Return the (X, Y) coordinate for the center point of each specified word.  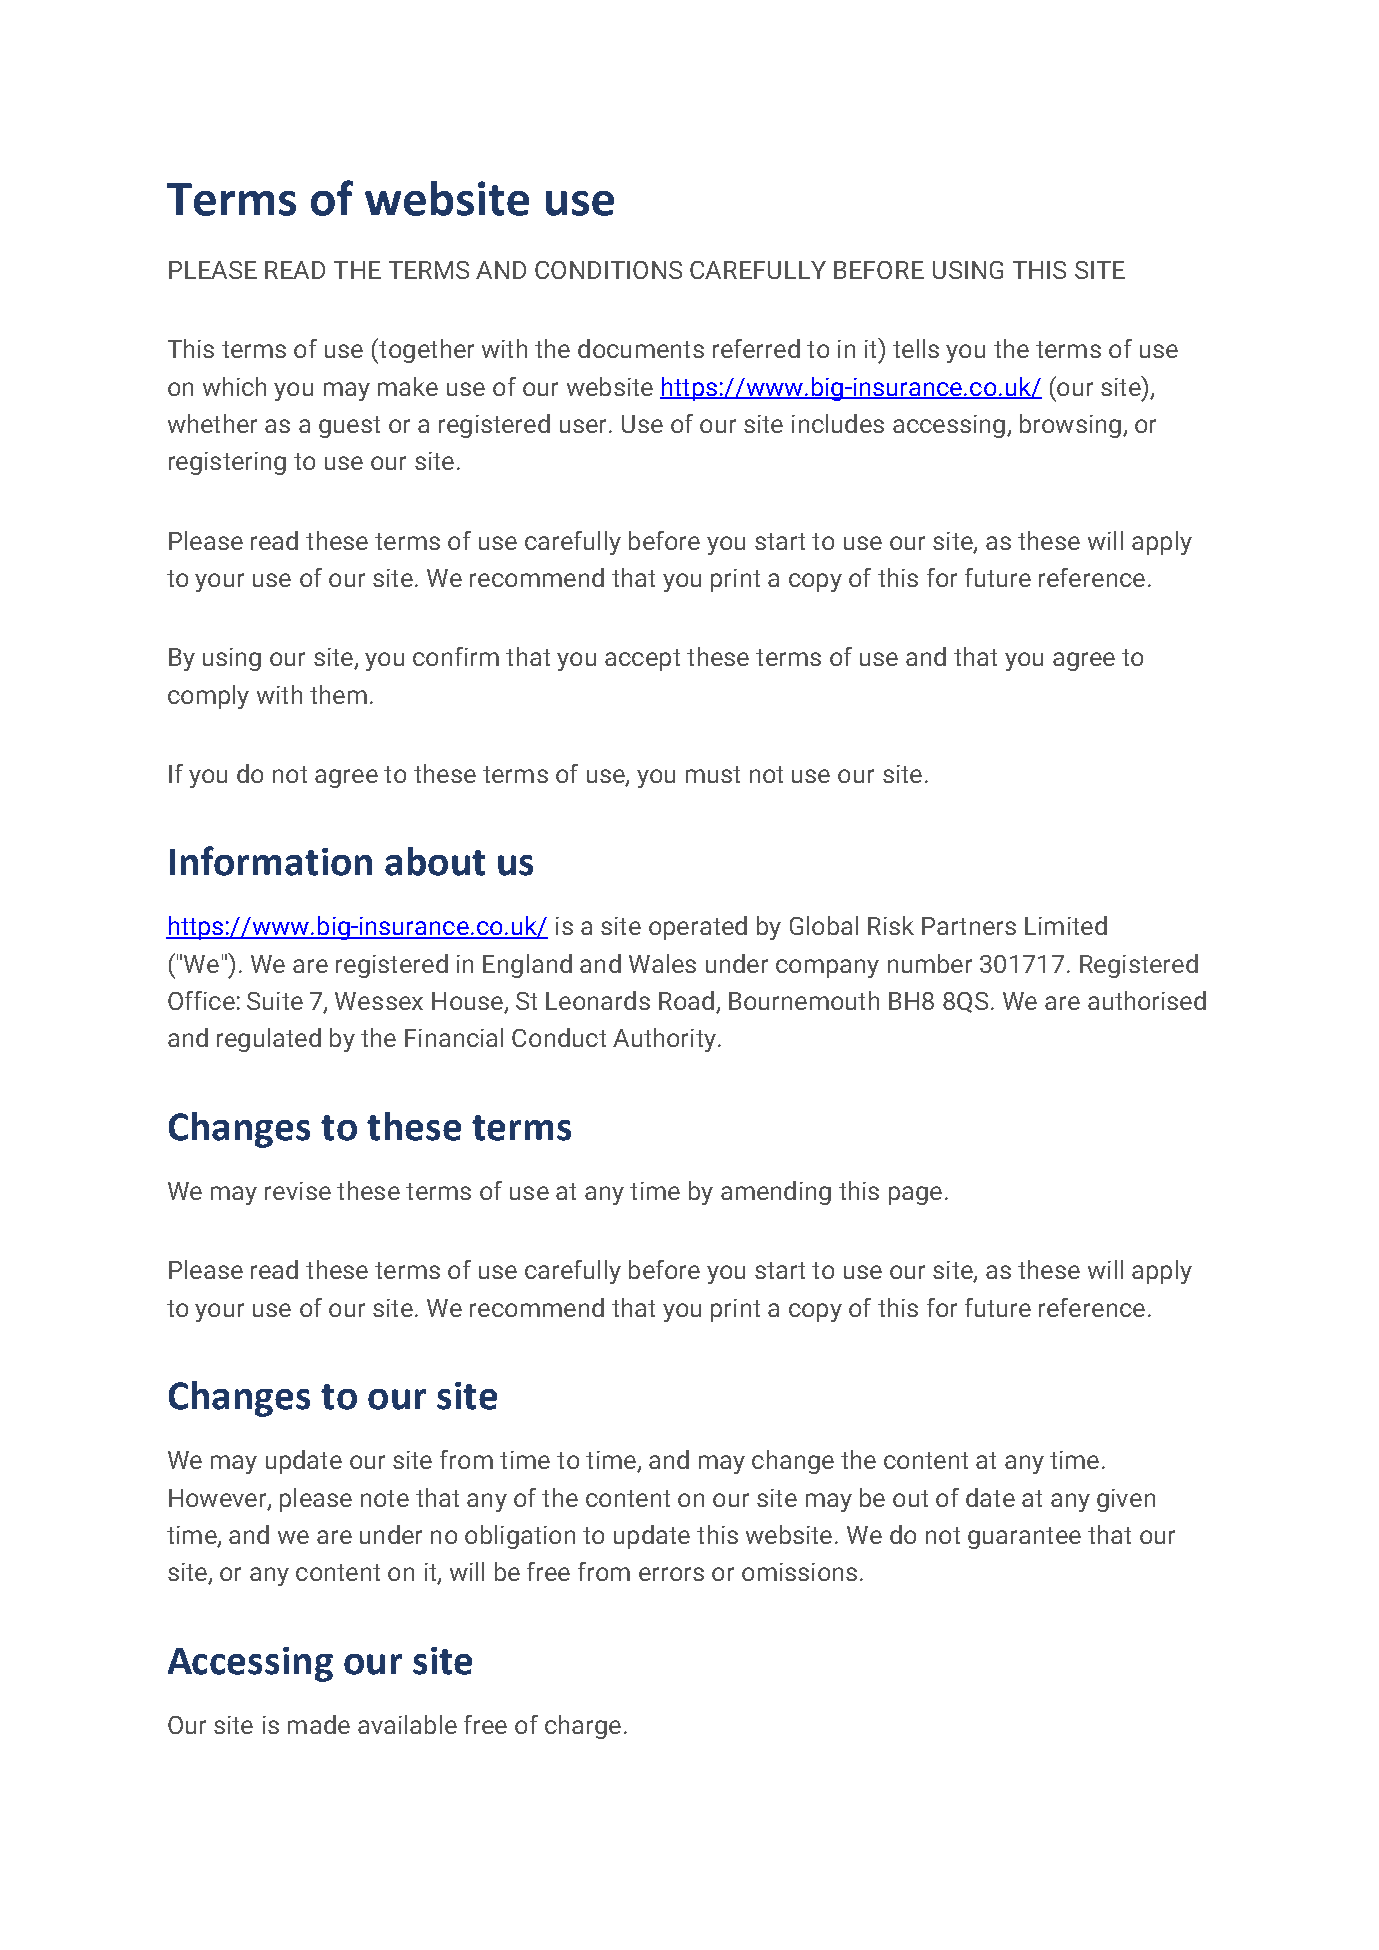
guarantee (1024, 1538)
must (713, 774)
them (338, 694)
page (915, 1195)
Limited (1066, 925)
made (319, 1724)
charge (583, 1727)
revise (298, 1191)
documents (641, 348)
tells (916, 348)
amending (776, 1193)
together (425, 351)
